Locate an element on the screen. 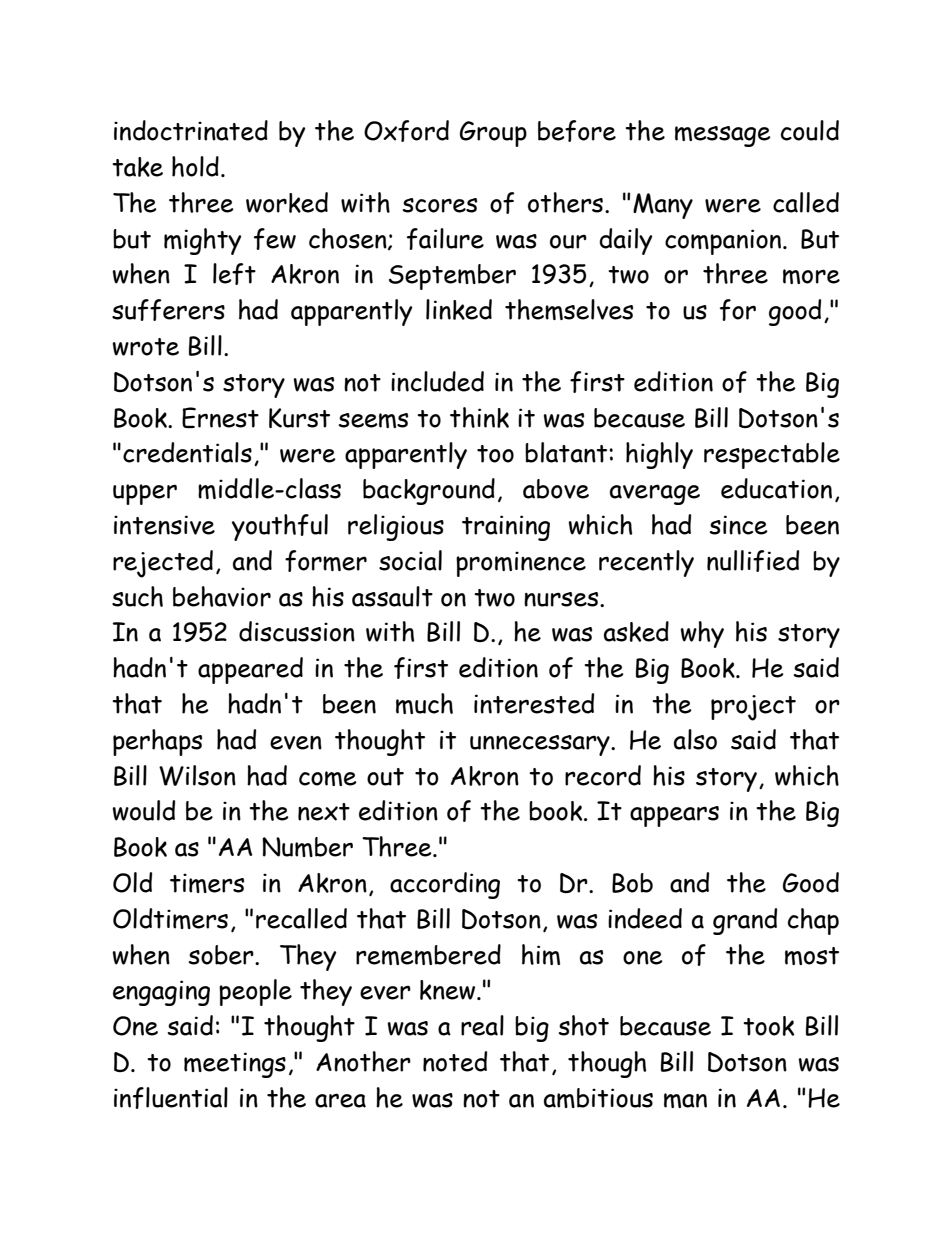 This screenshot has height=1233, width=952. meetings is located at coordinates (235, 1065).
